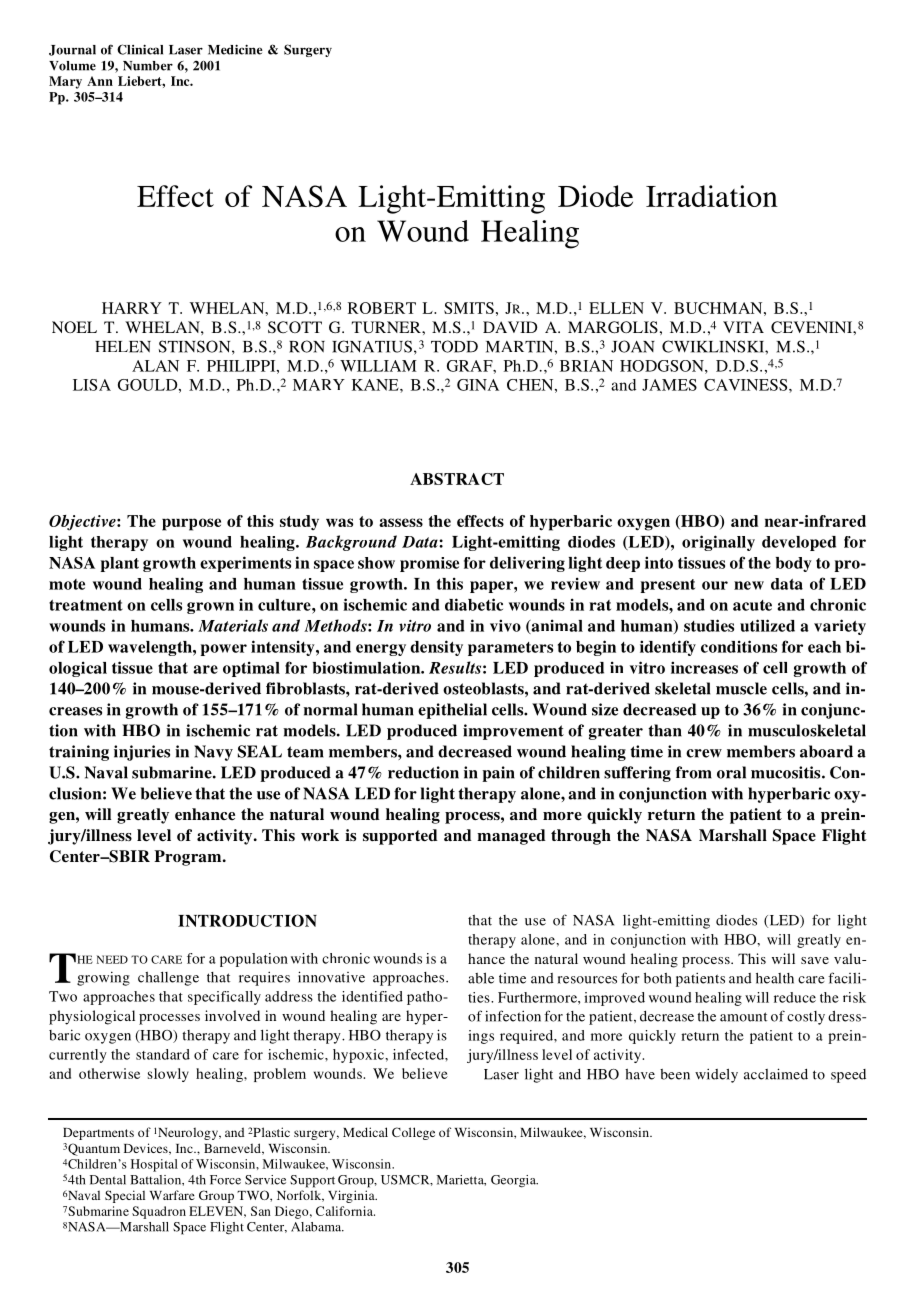  Describe the element at coordinates (155, 366) in the screenshot. I see `ALAN` at that location.
